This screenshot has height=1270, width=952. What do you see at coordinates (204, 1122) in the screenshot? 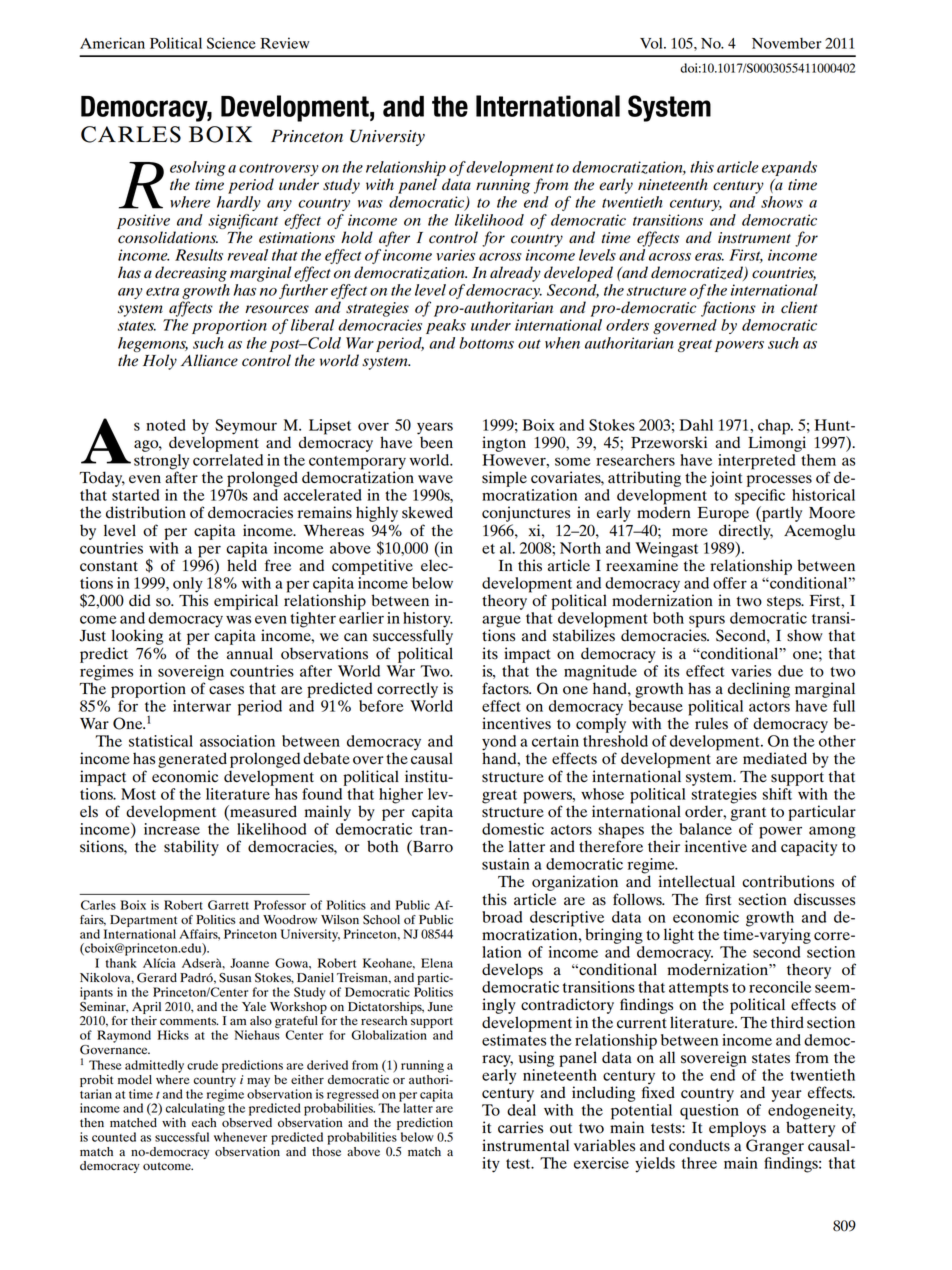
I see `each` at bounding box center [204, 1122].
